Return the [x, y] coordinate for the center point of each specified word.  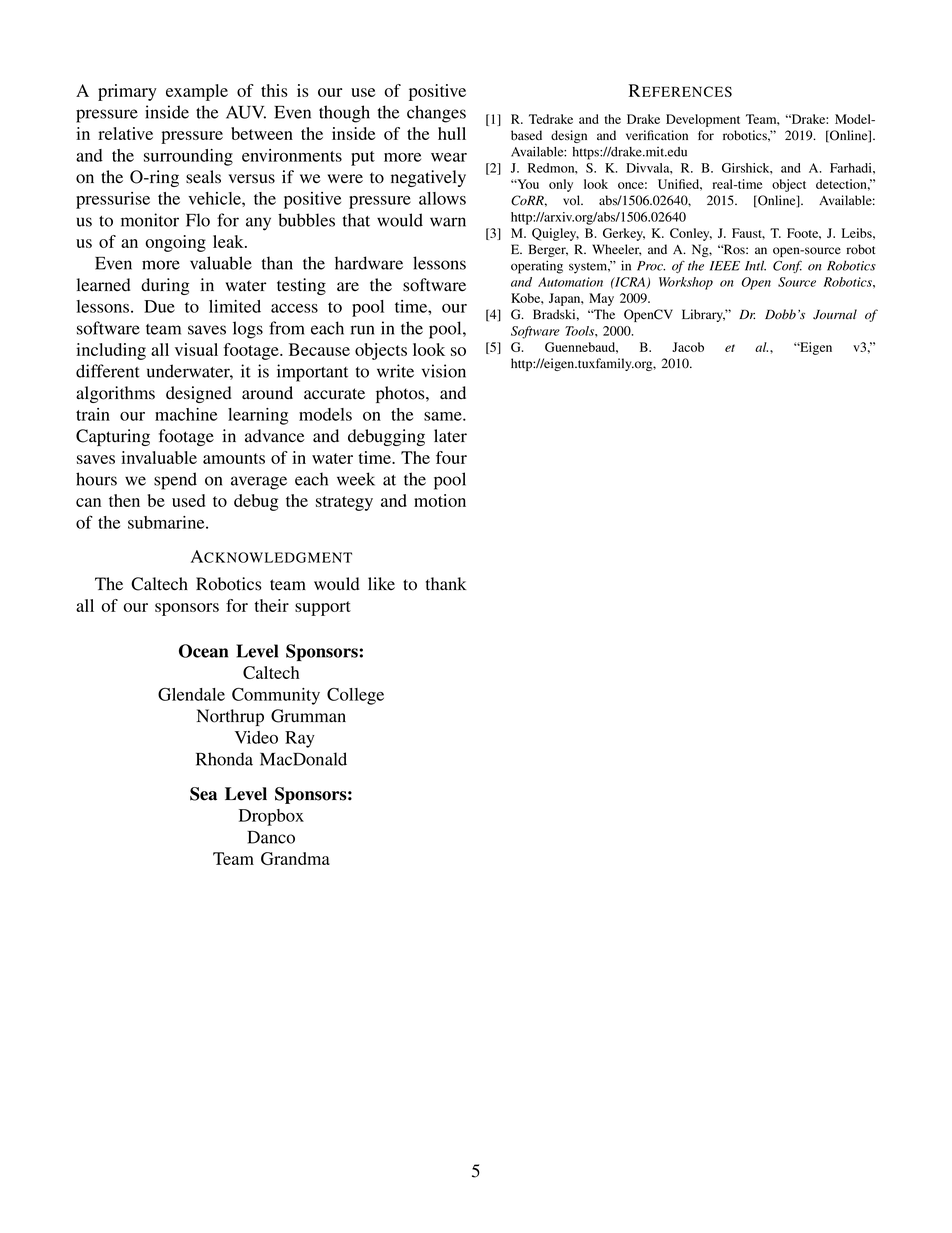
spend [175, 481]
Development [703, 120]
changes [436, 114]
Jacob [688, 347]
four [451, 457]
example [197, 92]
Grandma [295, 858]
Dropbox [271, 817]
